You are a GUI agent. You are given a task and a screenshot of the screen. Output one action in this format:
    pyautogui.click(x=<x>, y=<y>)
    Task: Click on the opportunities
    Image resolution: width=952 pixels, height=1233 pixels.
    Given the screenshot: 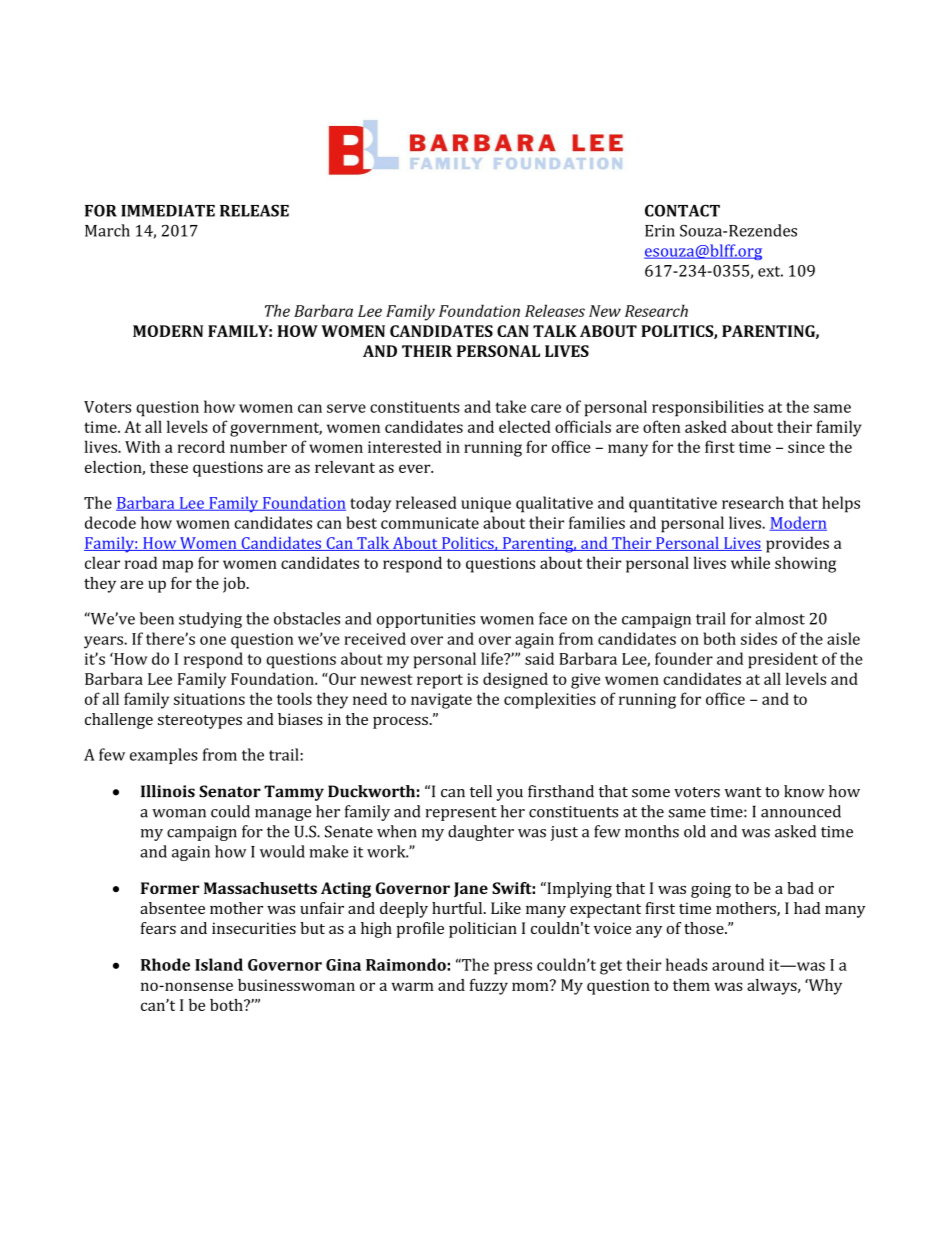 What is the action you would take?
    pyautogui.click(x=426, y=620)
